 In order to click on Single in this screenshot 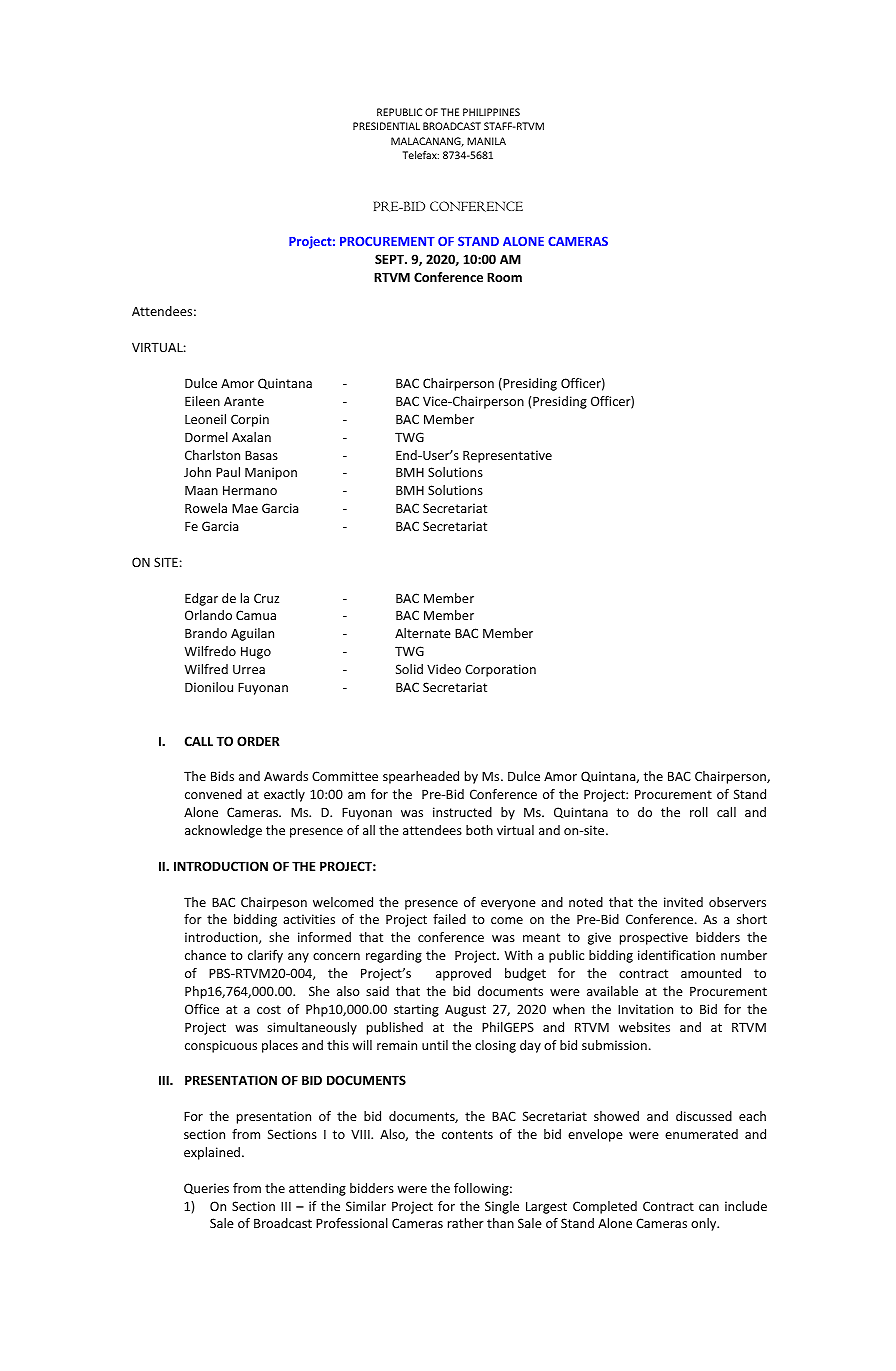, I will do `click(502, 1207)`.
